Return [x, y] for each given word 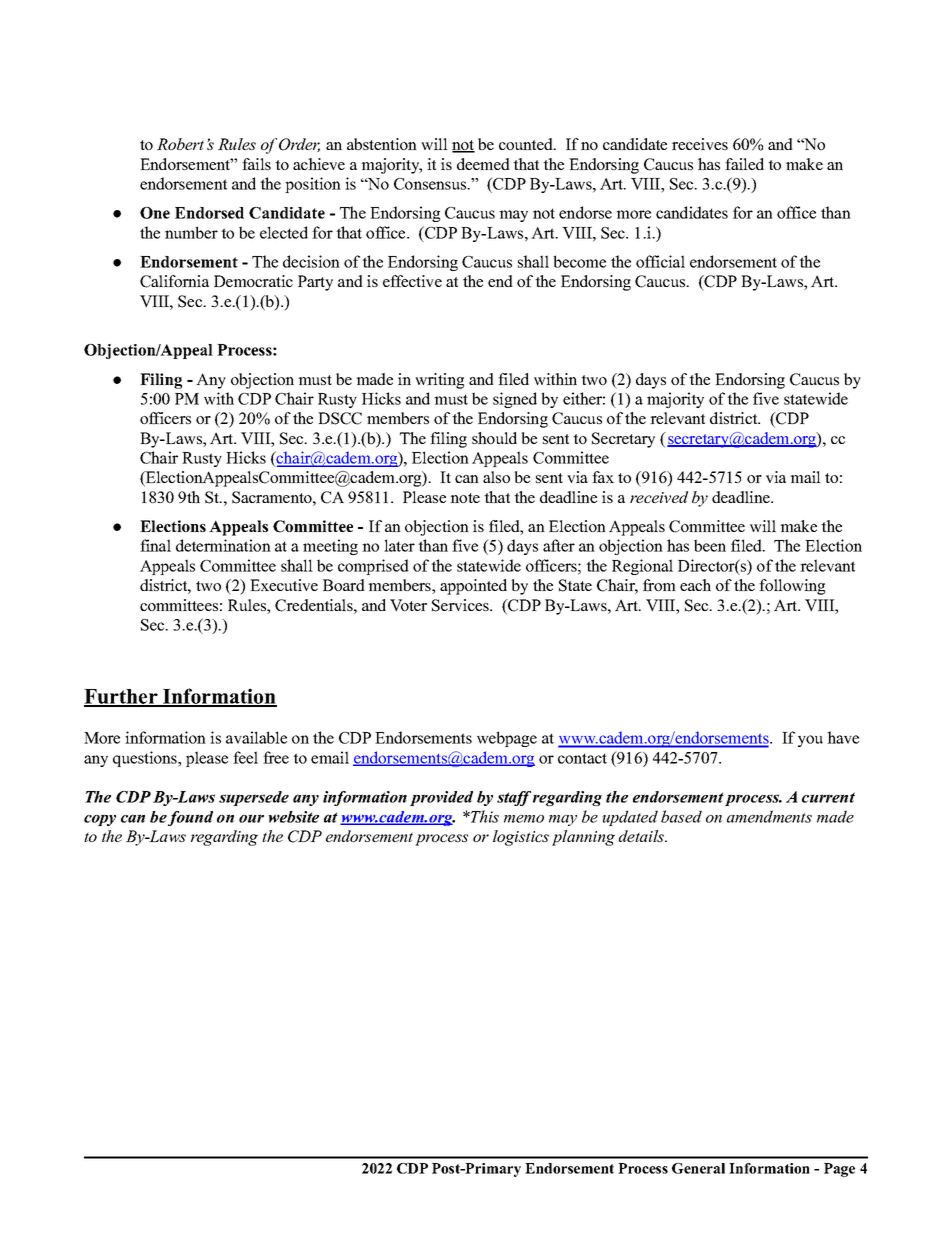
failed [744, 164]
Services [461, 605]
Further [122, 697]
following [792, 587]
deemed [483, 164]
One [155, 213]
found [190, 818]
